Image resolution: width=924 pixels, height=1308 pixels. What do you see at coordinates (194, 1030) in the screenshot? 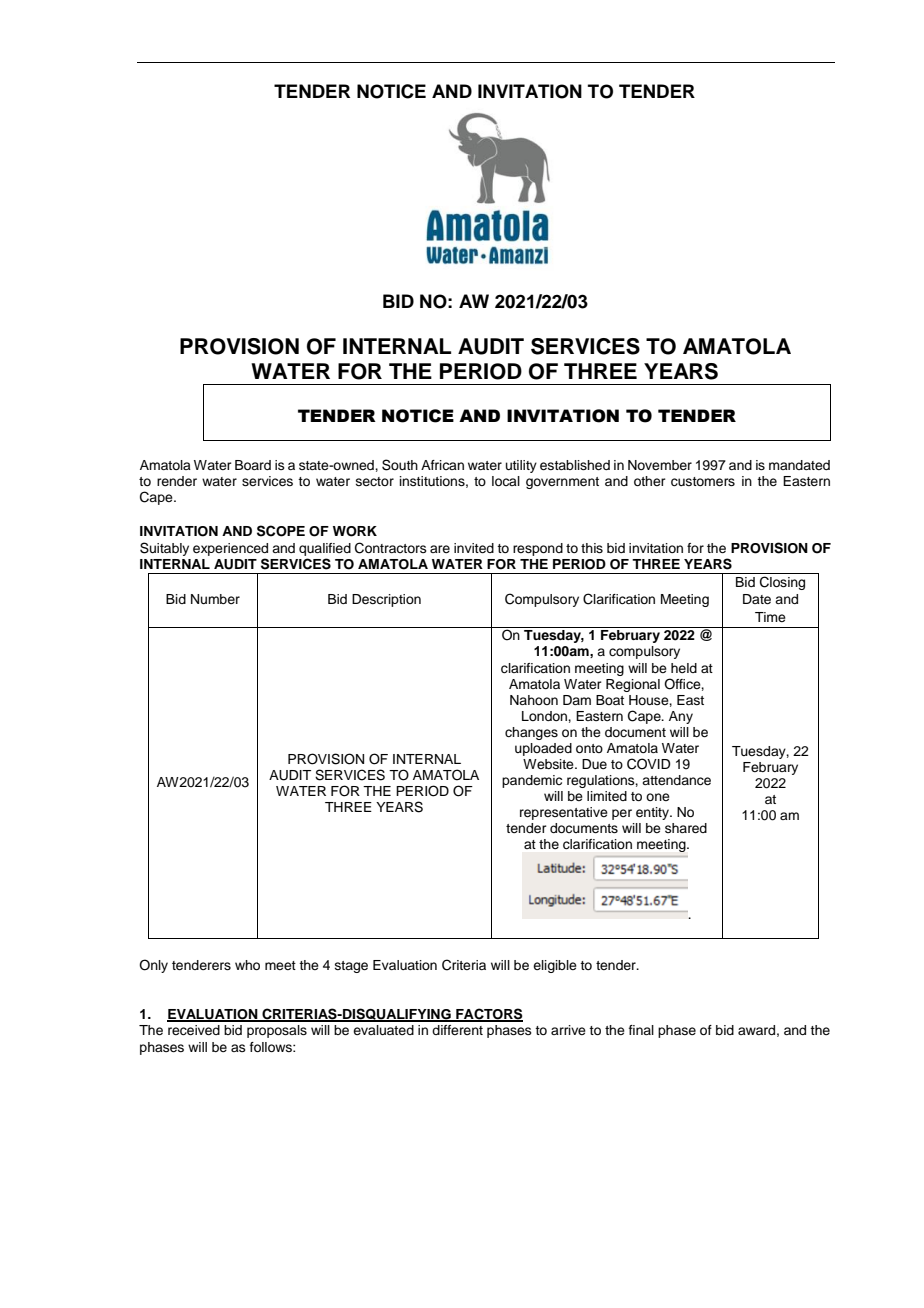
I see `received` at bounding box center [194, 1030].
